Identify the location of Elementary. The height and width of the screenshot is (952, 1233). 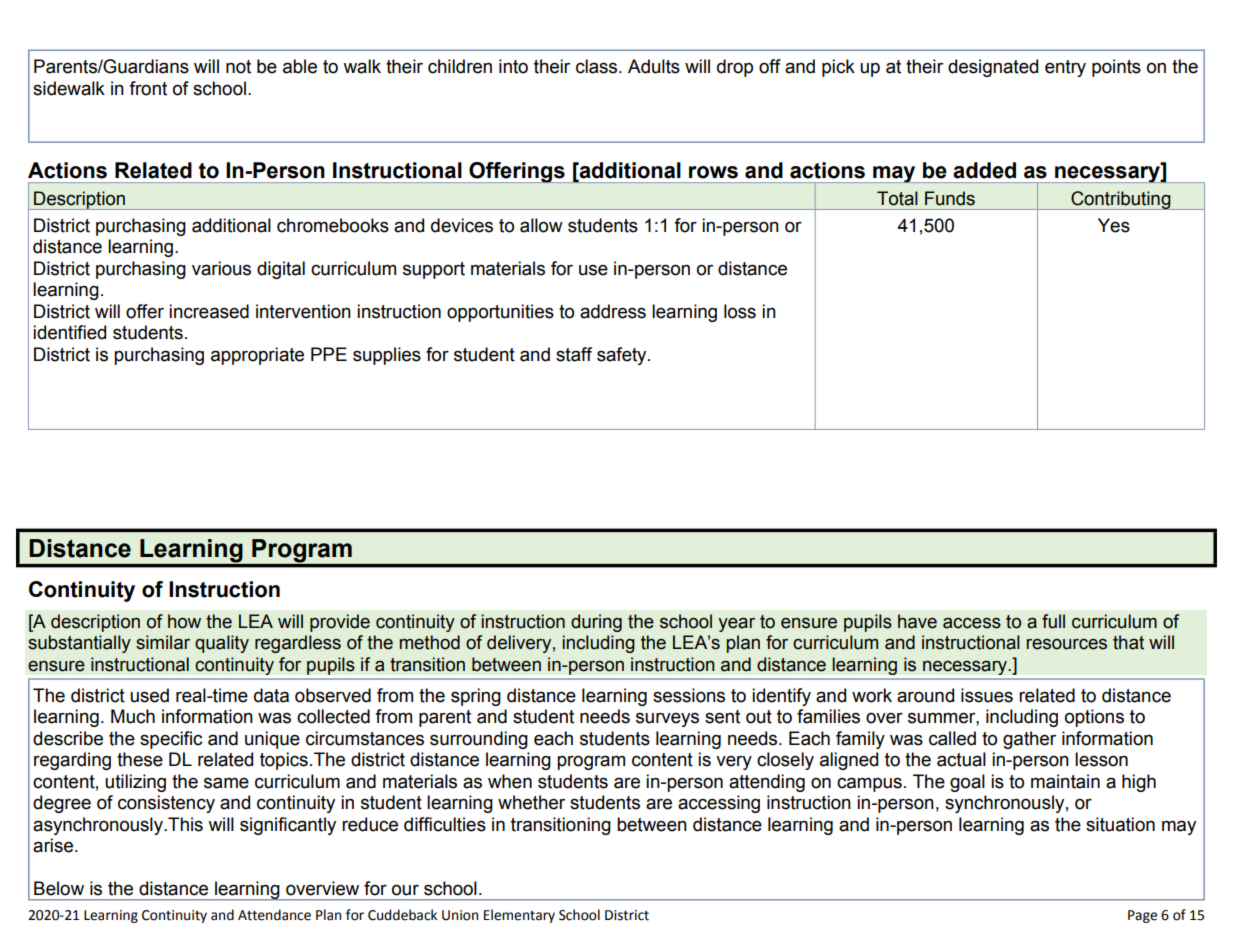
(519, 916).
